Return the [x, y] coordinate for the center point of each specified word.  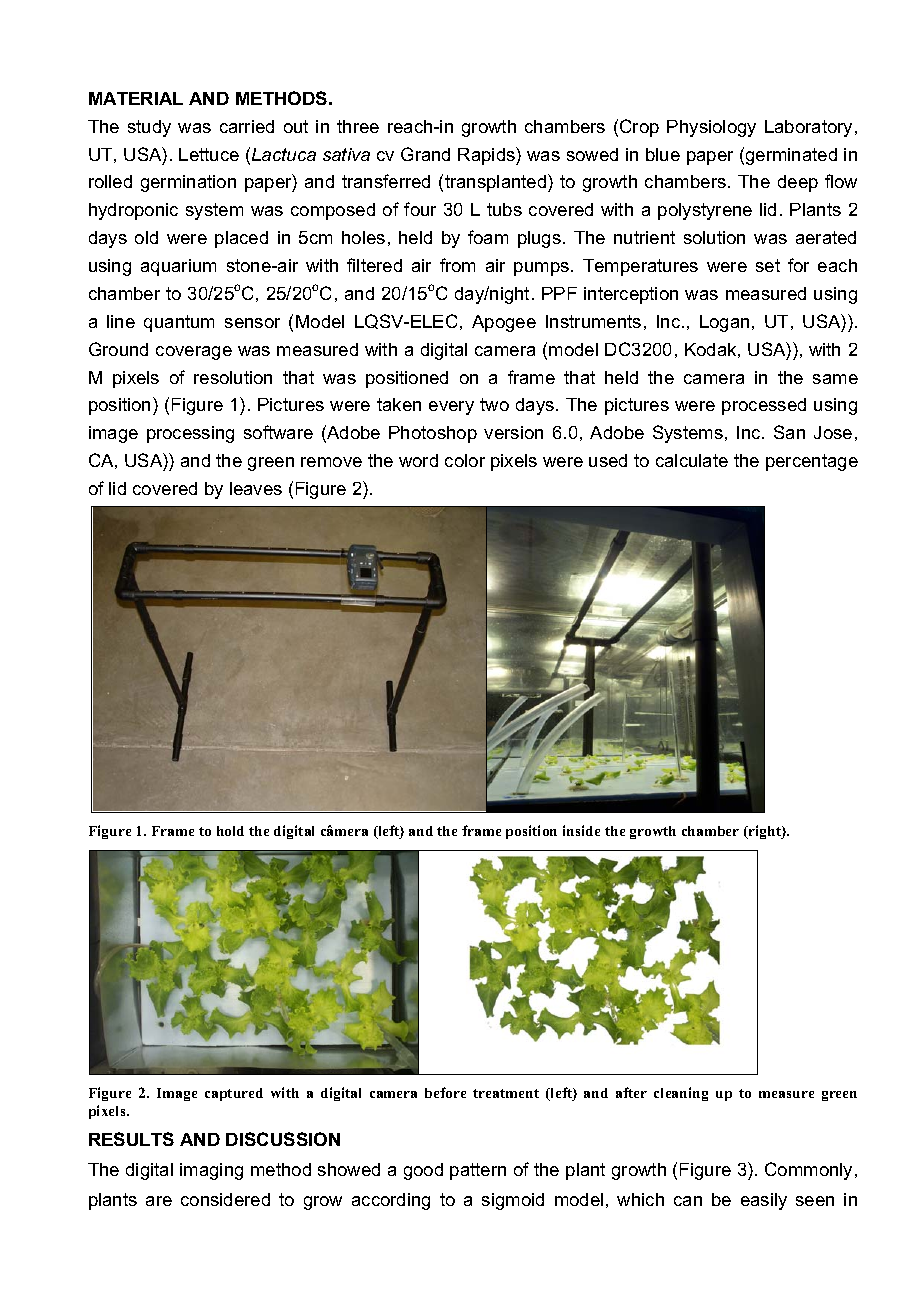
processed [764, 406]
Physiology [711, 128]
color [465, 460]
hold [230, 831]
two [494, 404]
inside [581, 830]
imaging [211, 1171]
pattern [478, 1171]
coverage [194, 353]
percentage [812, 462]
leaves [256, 488]
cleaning [681, 1094]
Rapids [487, 156]
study [149, 128]
